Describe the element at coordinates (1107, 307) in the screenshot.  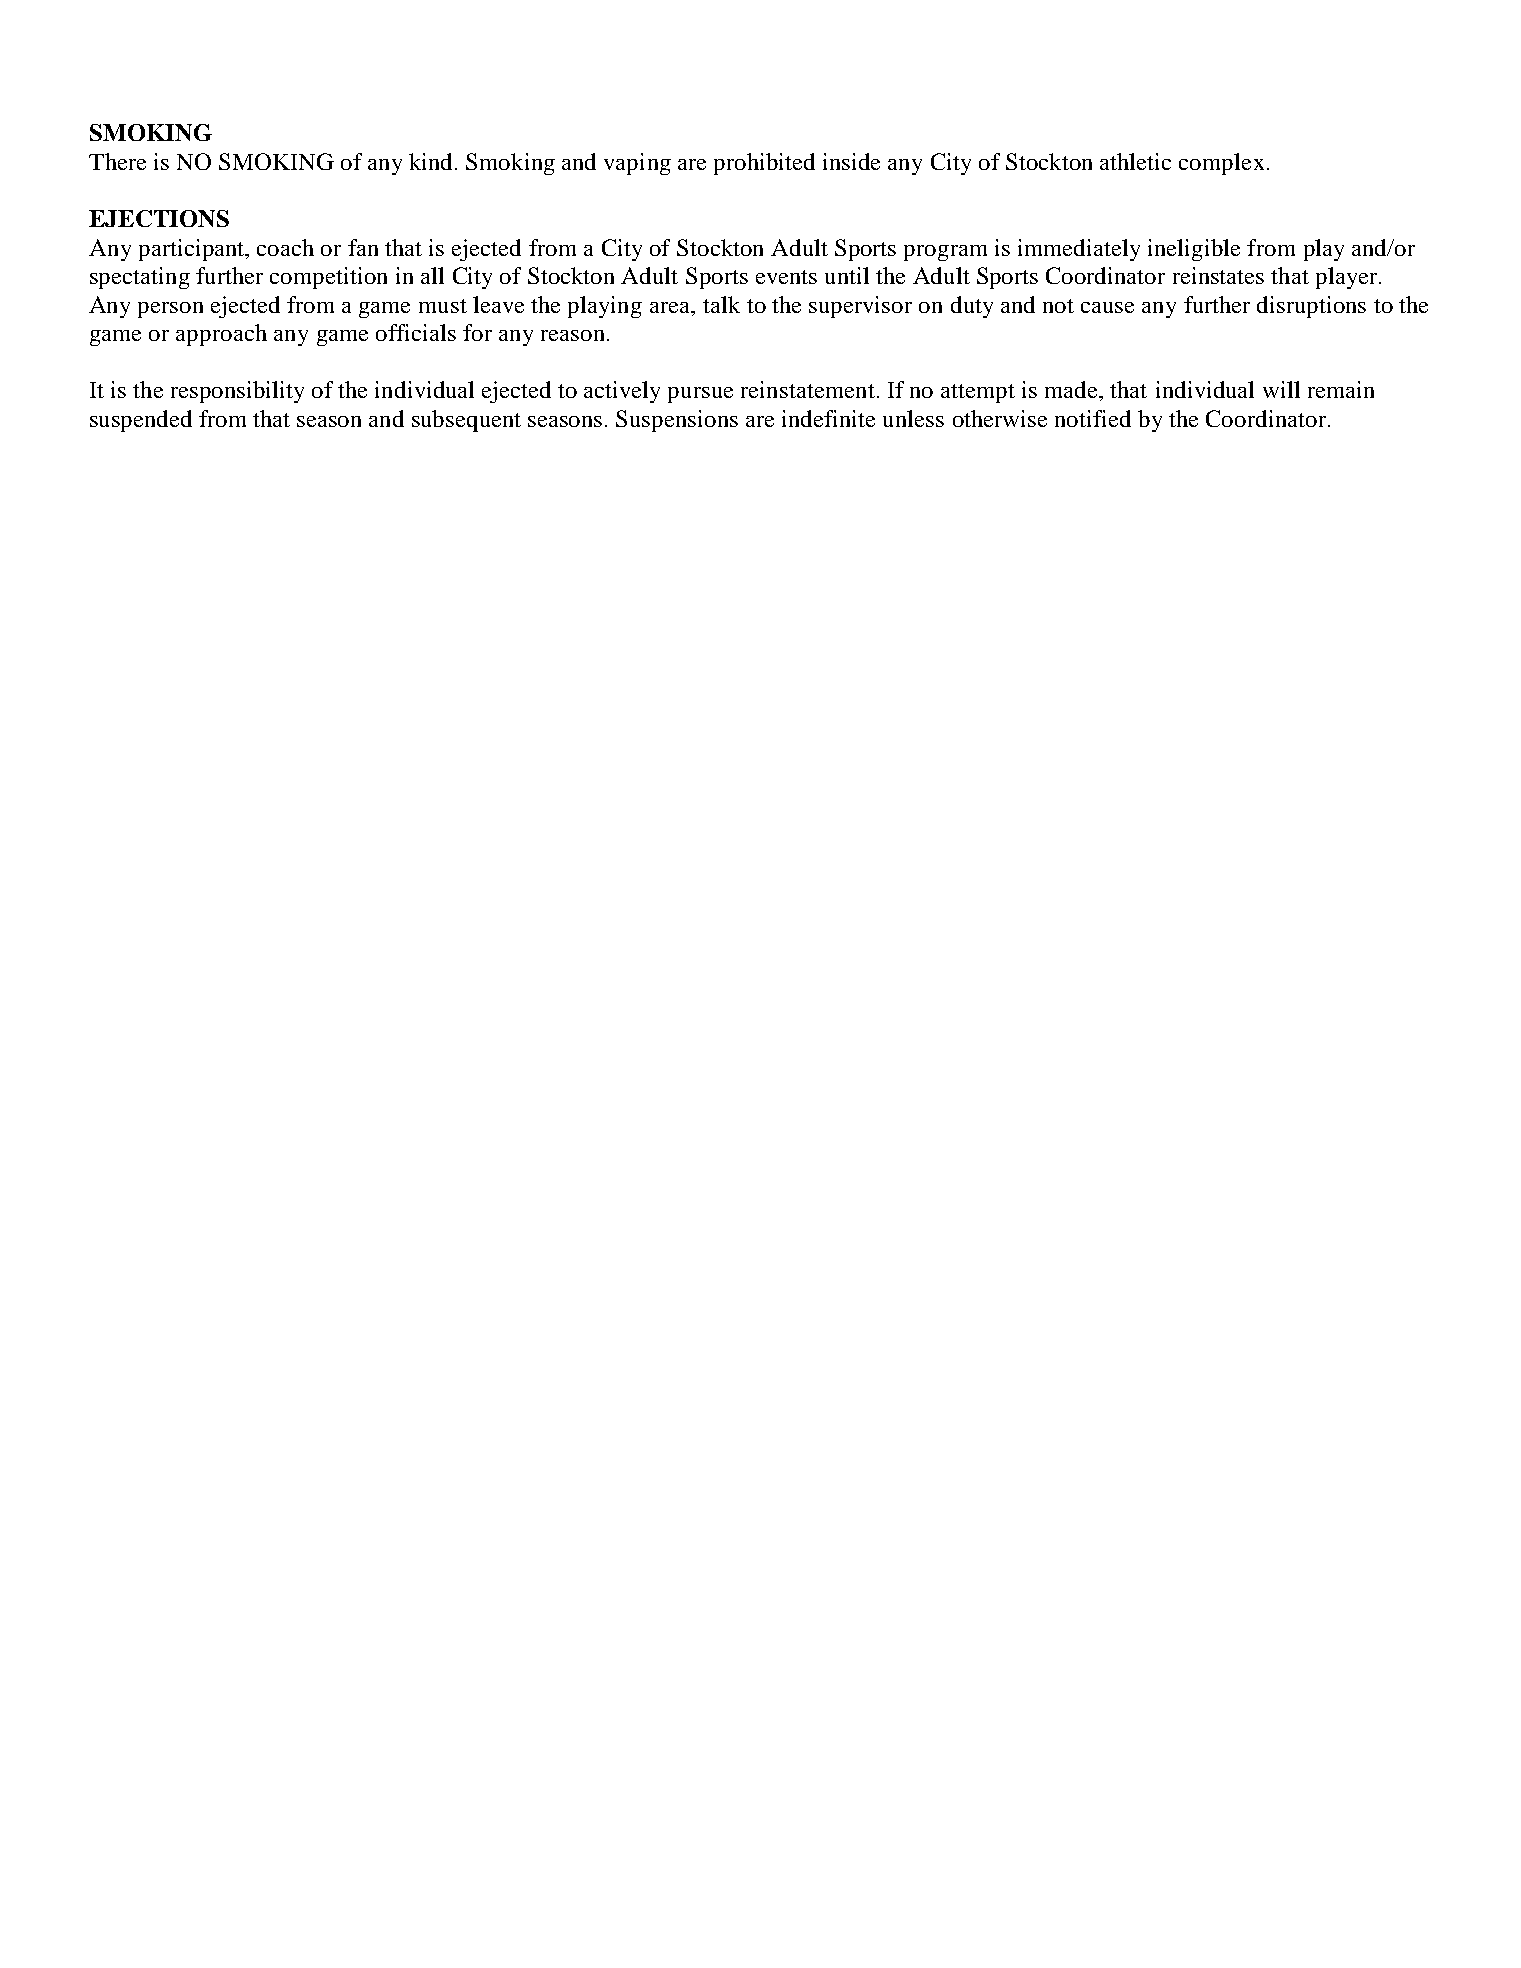
I see `cause` at that location.
